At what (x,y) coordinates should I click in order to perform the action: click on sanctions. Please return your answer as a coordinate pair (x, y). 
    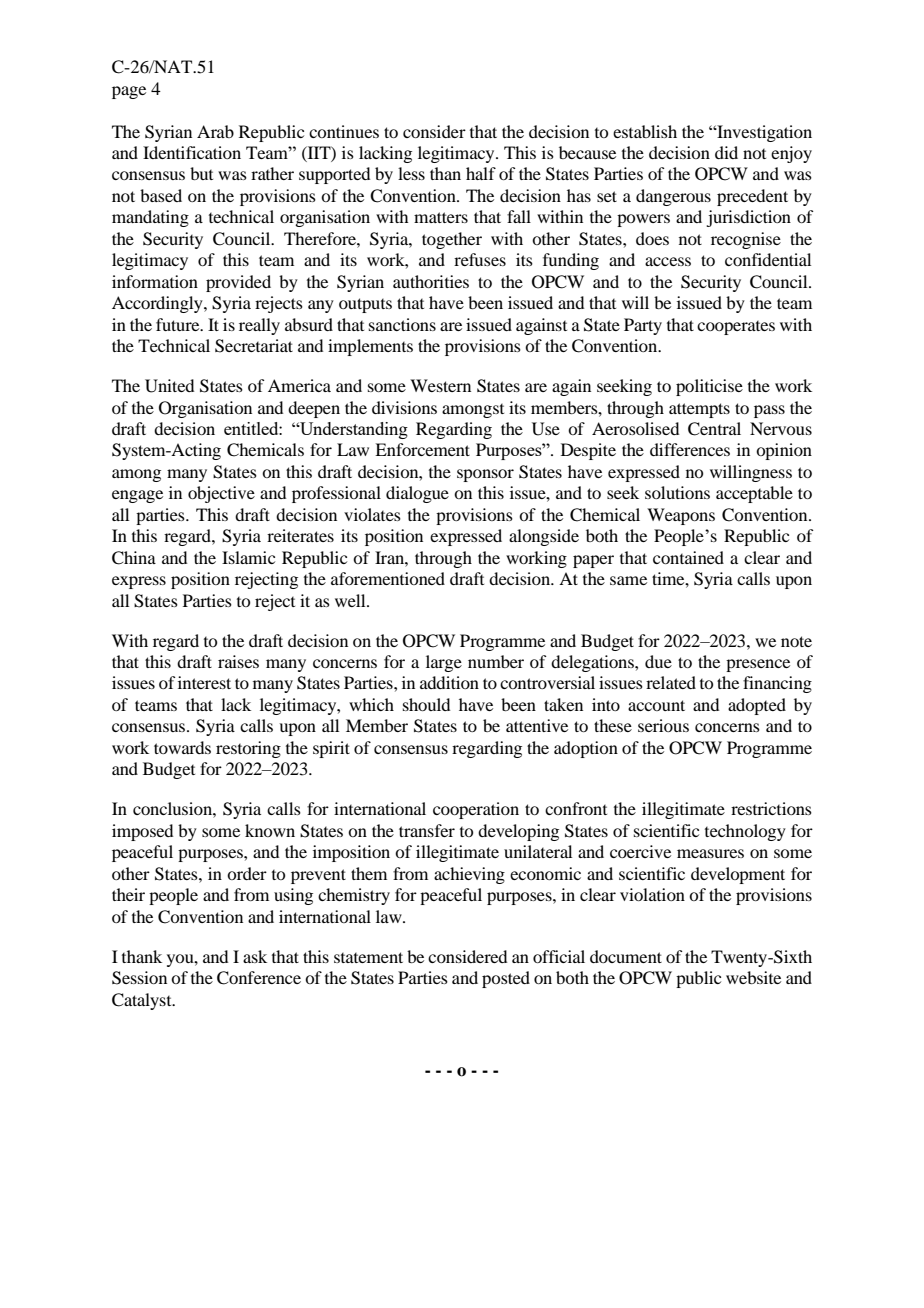
    Looking at the image, I should click on (402, 324).
